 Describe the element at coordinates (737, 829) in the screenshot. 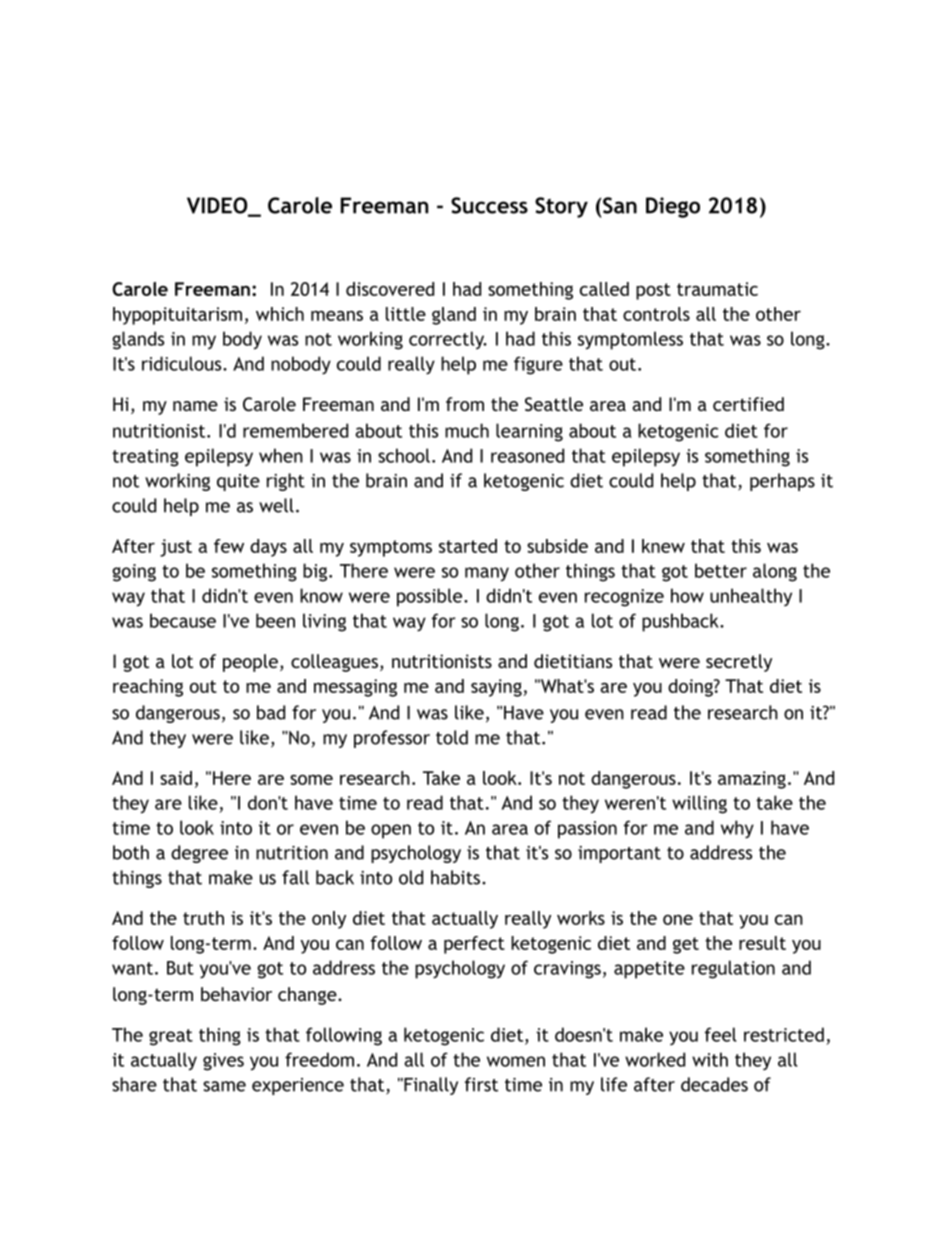

I see `why` at that location.
